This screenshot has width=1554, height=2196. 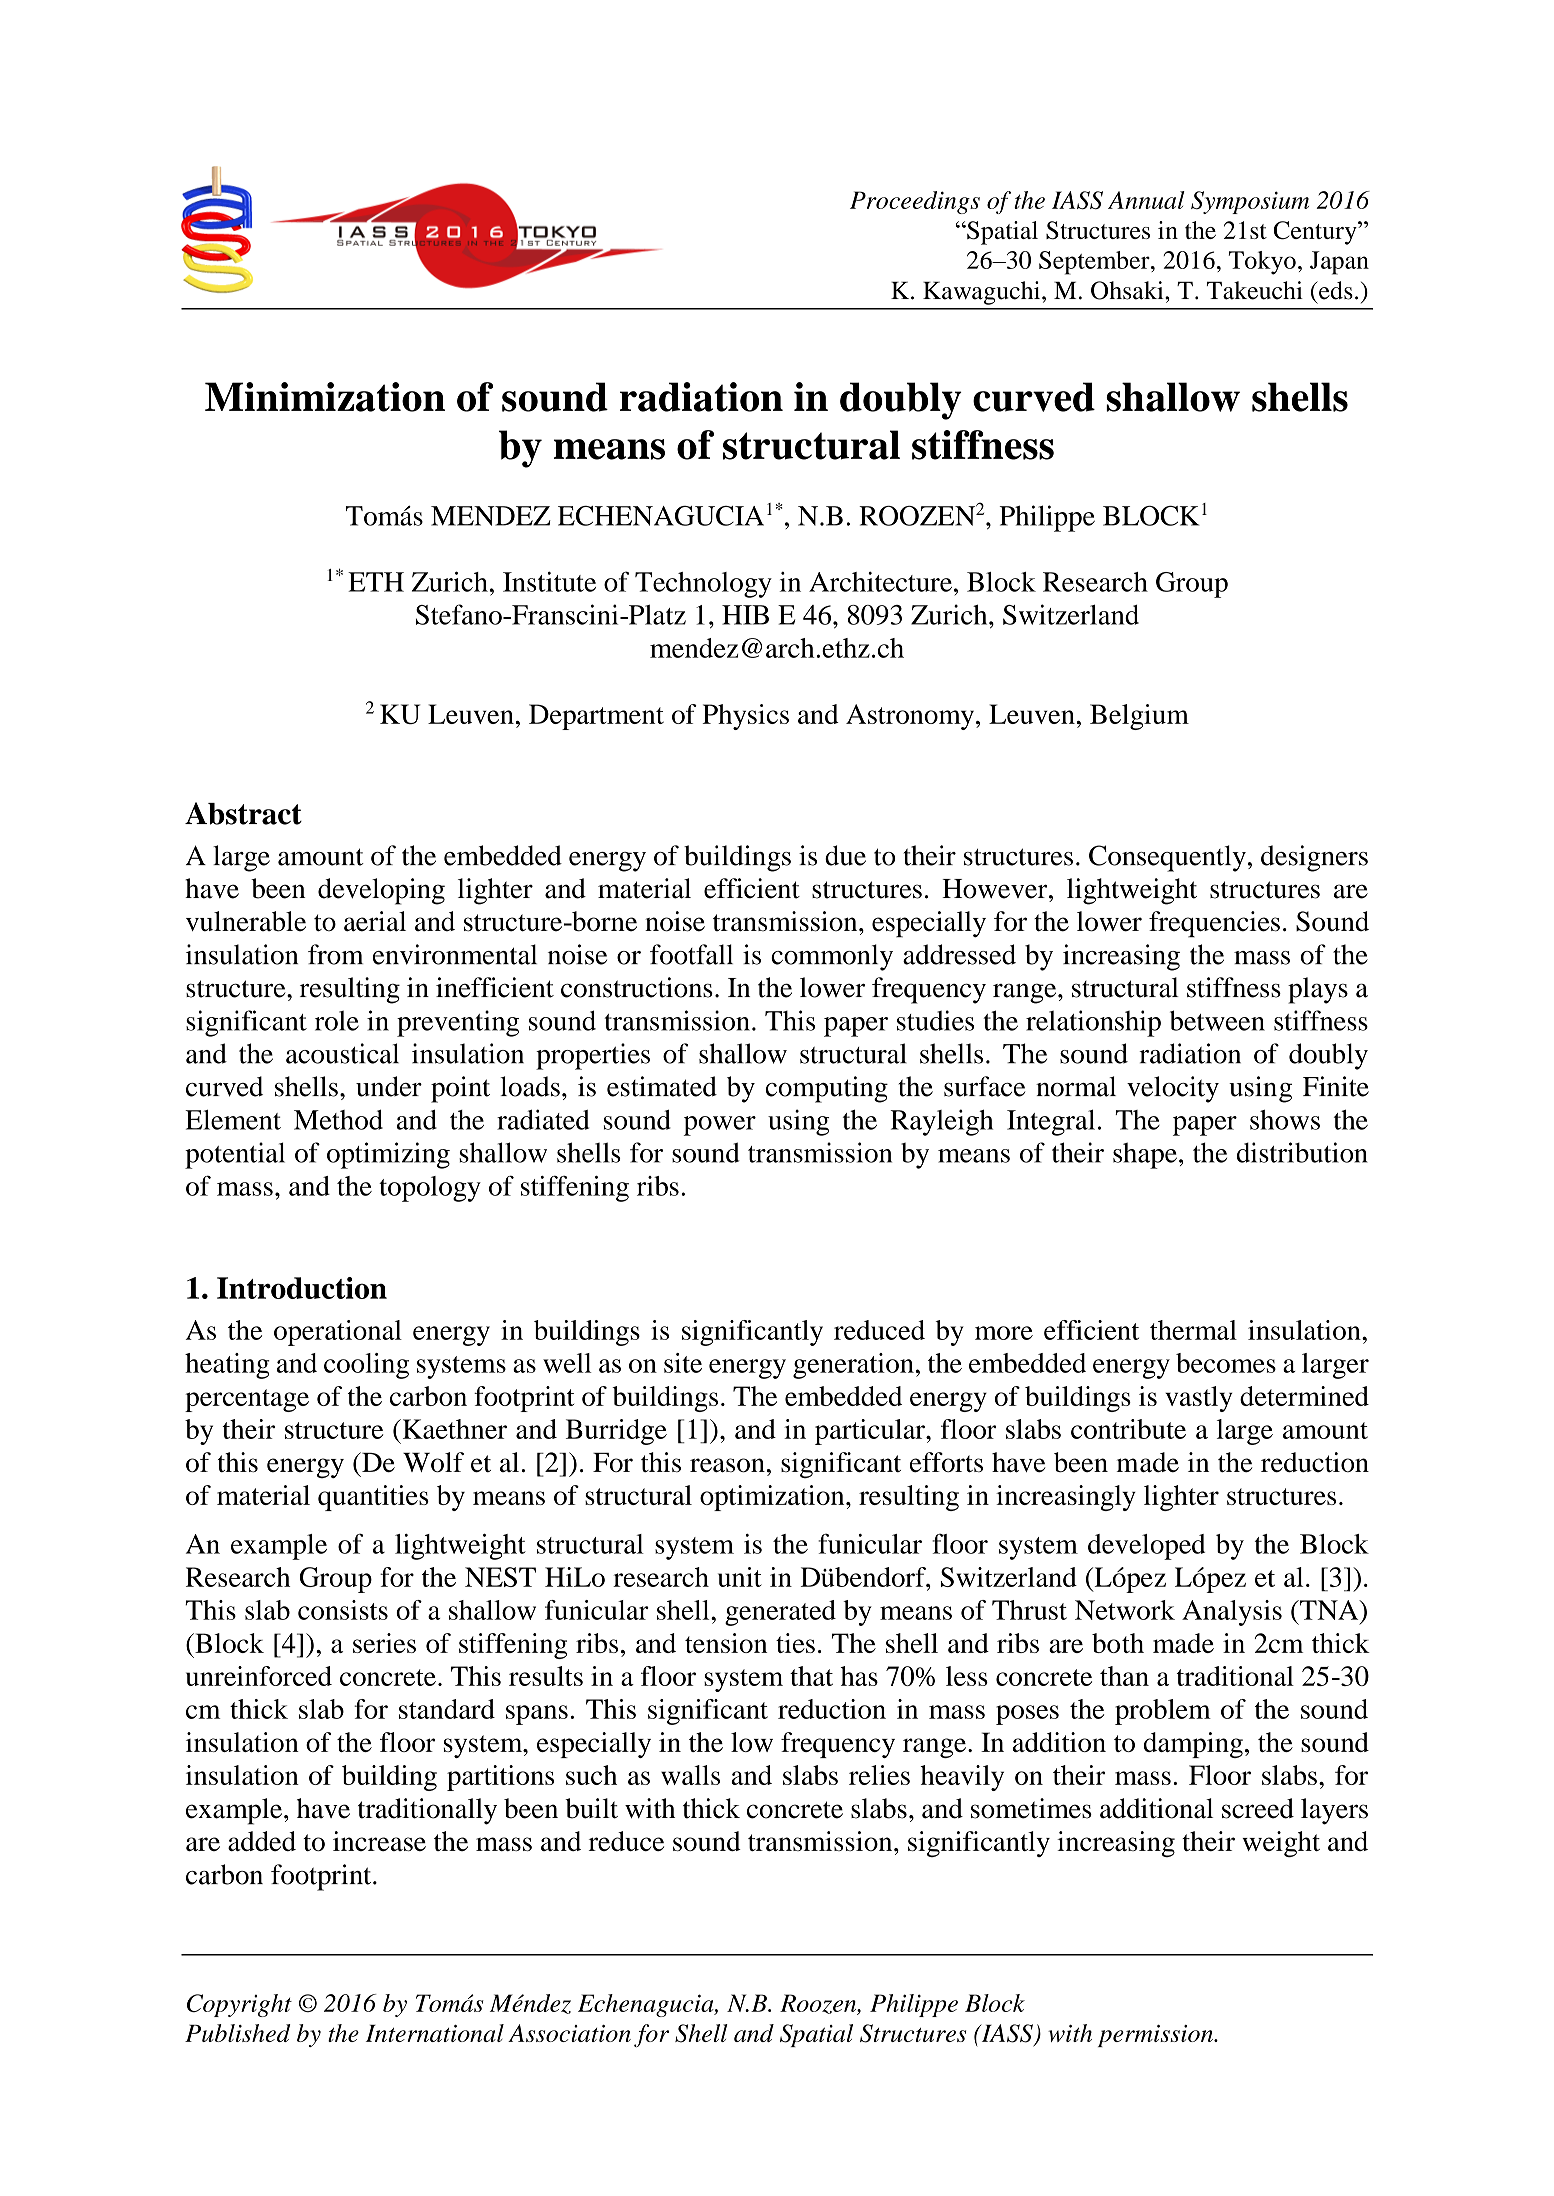 I want to click on Tokyo, so click(x=1262, y=263).
